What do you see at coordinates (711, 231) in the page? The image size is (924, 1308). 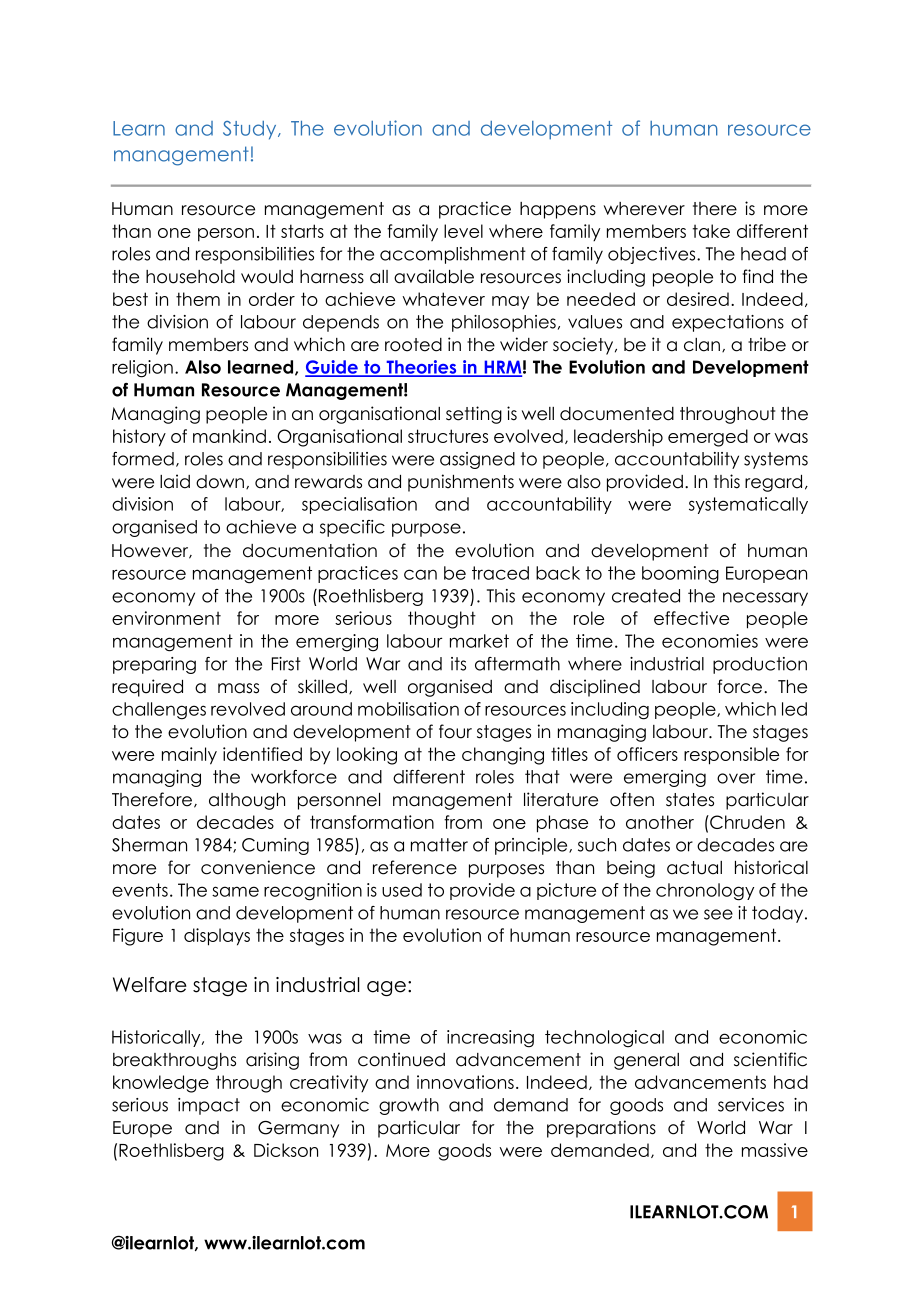 I see `take` at bounding box center [711, 231].
